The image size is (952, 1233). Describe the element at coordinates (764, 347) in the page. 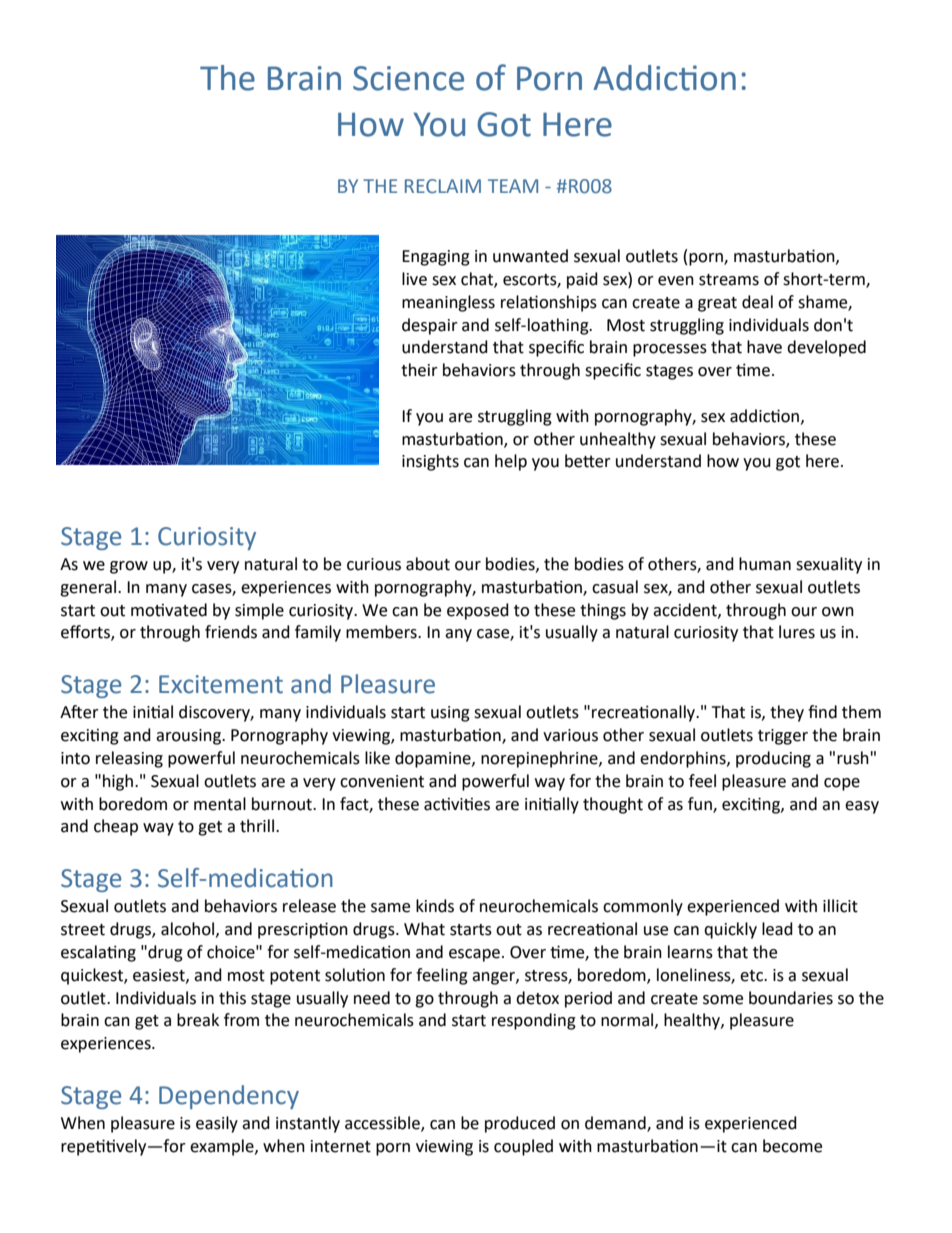

I see `have` at that location.
